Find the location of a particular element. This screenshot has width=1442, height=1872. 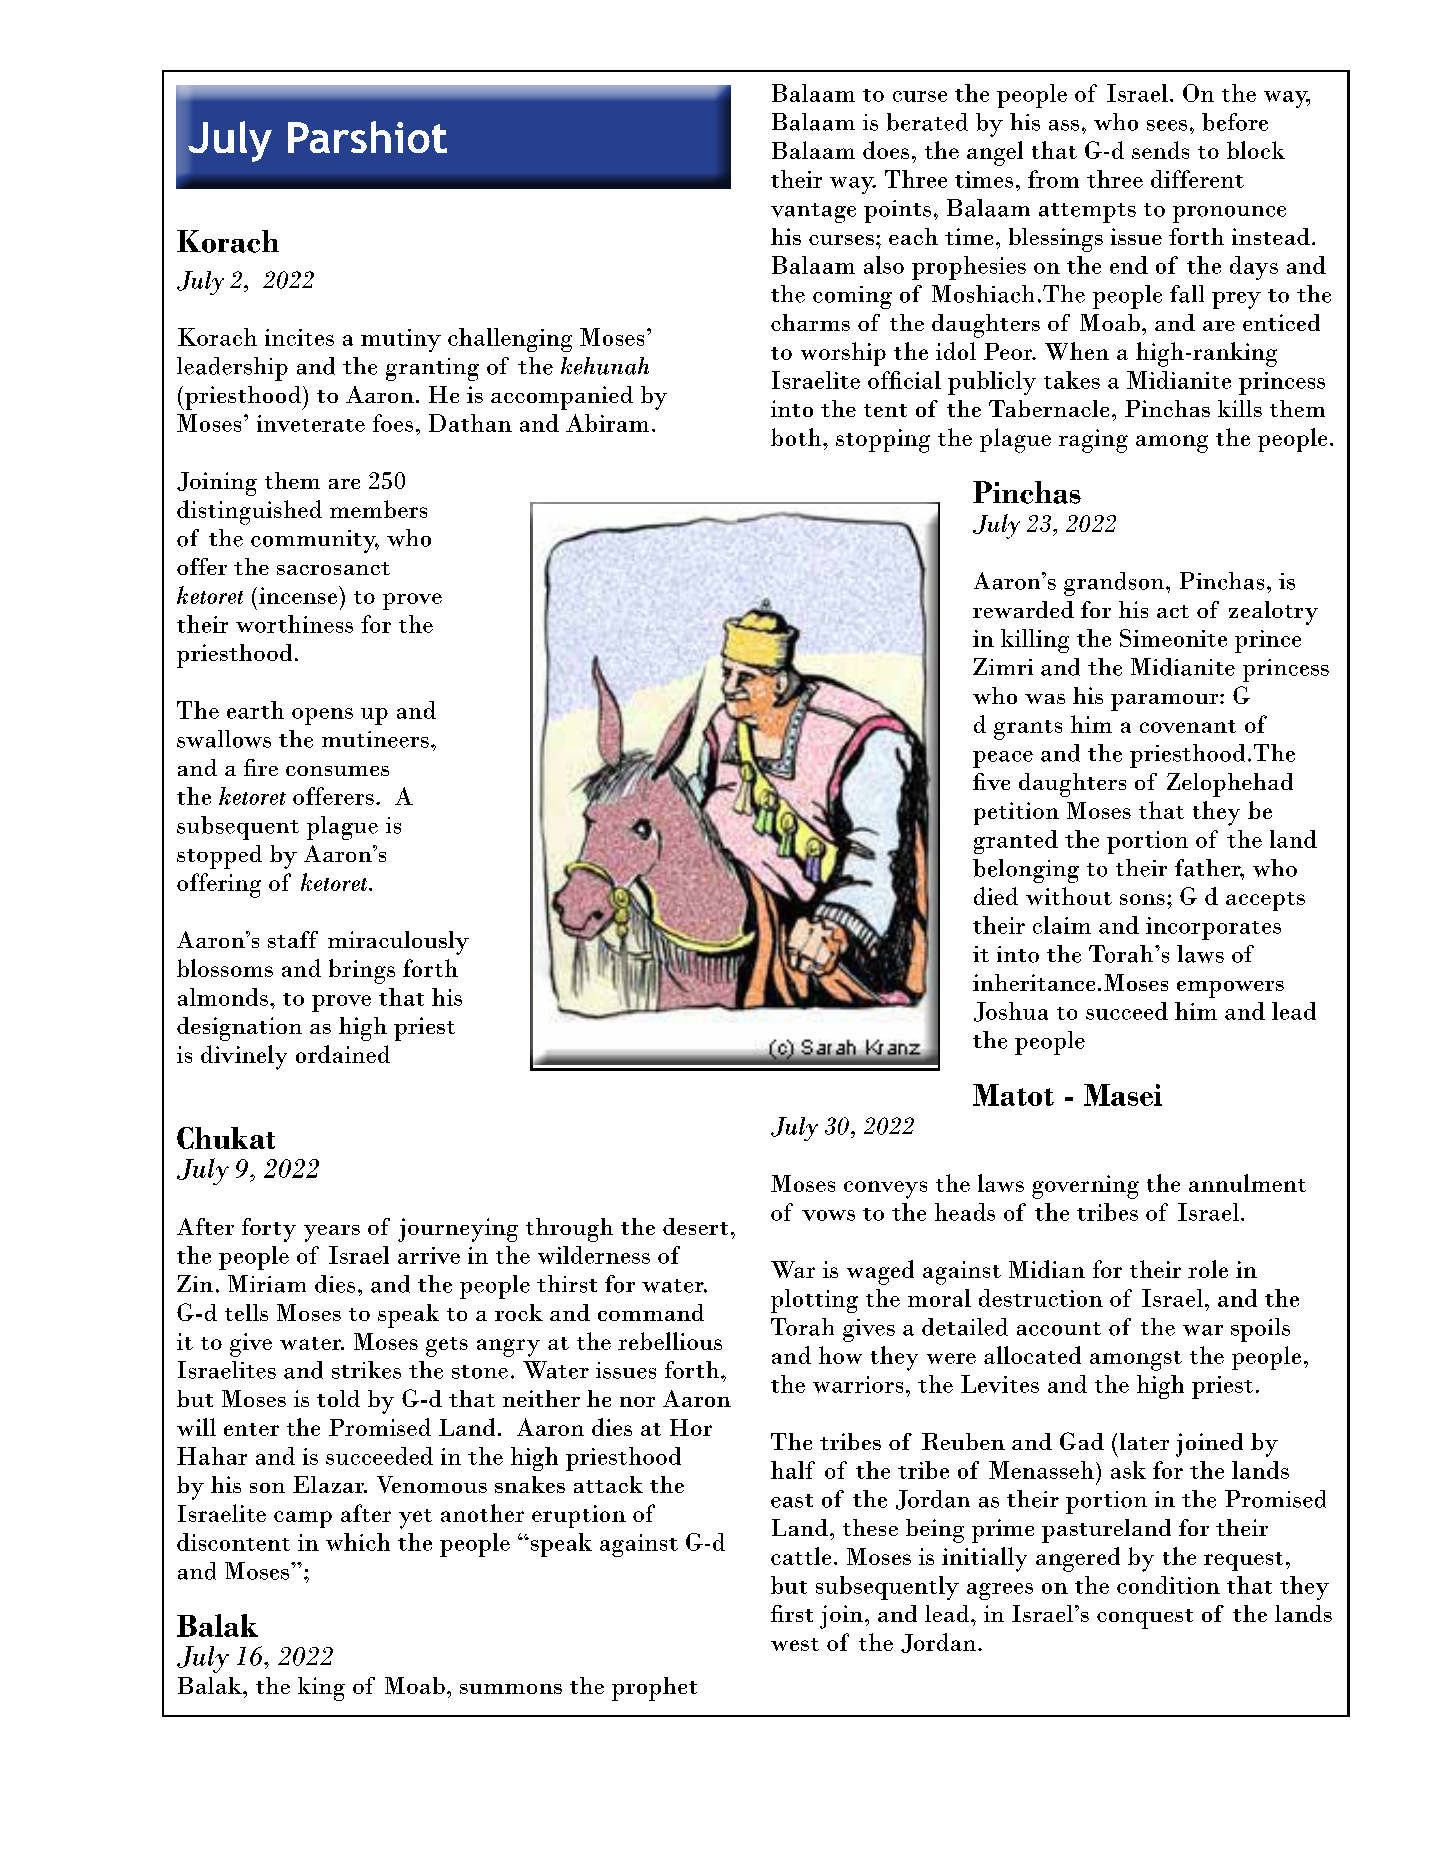

ordained is located at coordinates (343, 1054).
